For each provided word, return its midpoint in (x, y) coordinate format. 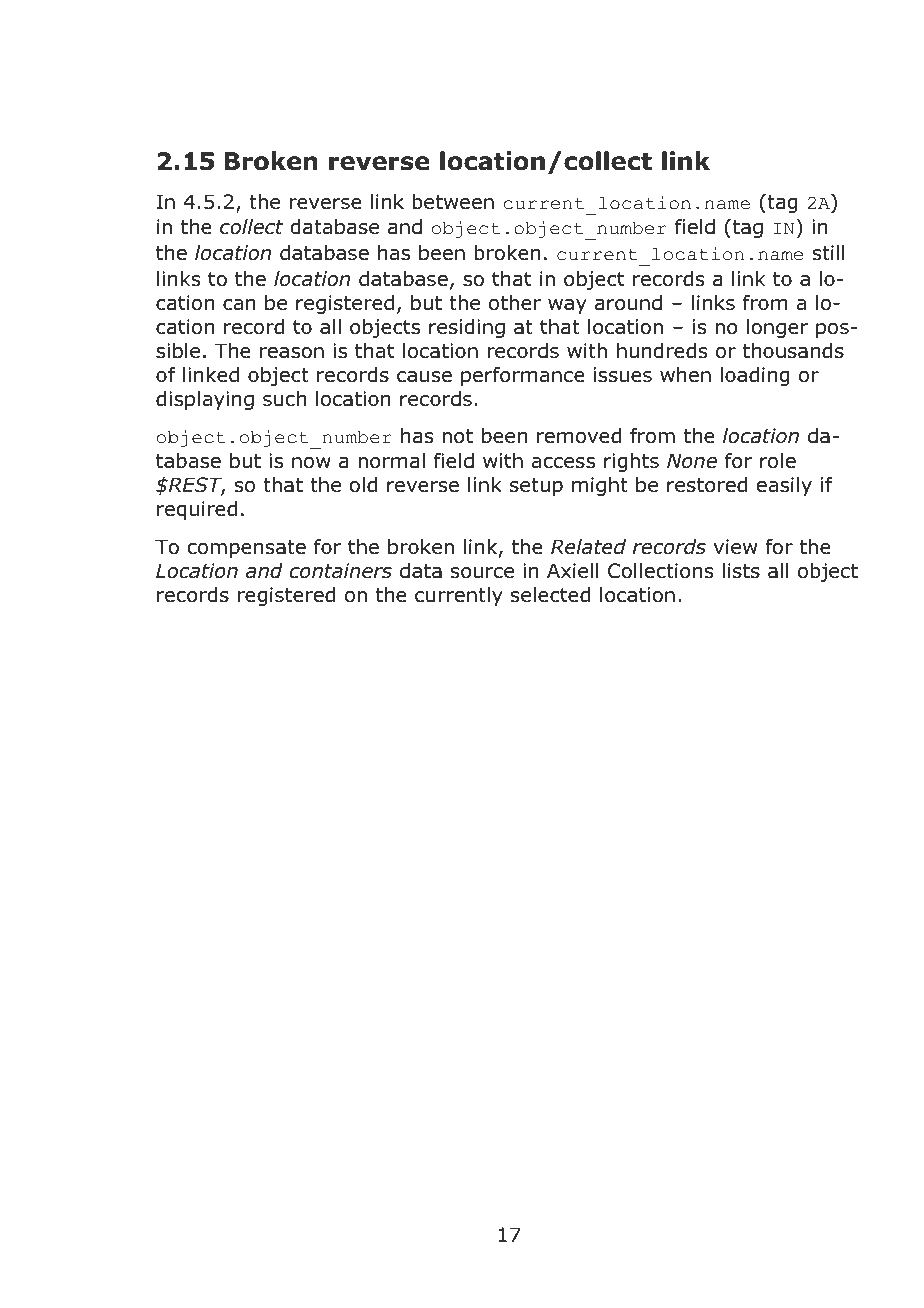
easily (784, 486)
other (515, 303)
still (829, 253)
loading (755, 376)
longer (777, 328)
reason (292, 353)
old (363, 485)
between (453, 202)
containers (341, 571)
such (284, 399)
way (567, 306)
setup (536, 487)
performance (523, 376)
